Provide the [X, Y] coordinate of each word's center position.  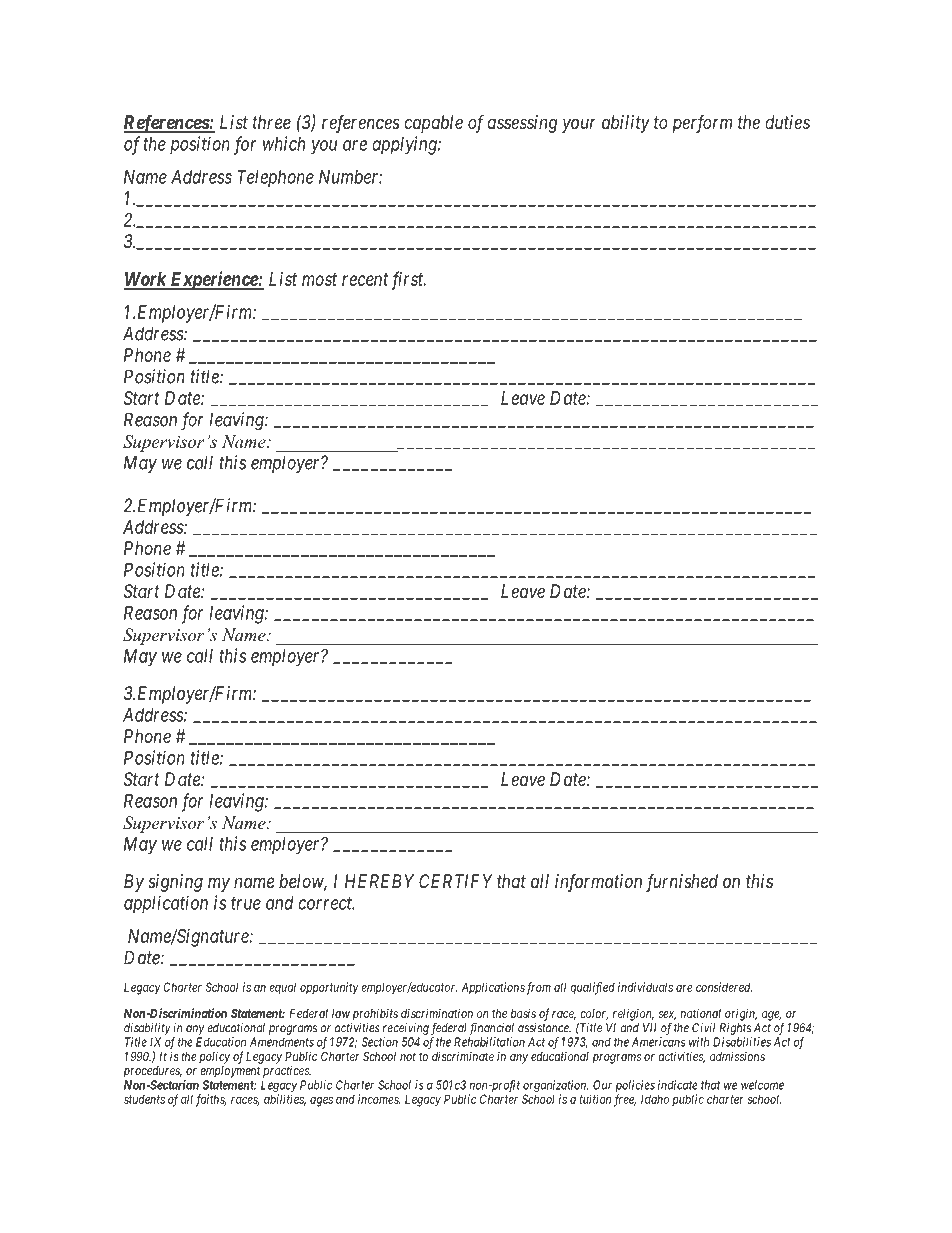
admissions [737, 1056]
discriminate [463, 1056]
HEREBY [379, 881]
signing [175, 883]
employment [230, 1072]
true [246, 903]
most [319, 279]
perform [702, 124]
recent [365, 279]
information [598, 883]
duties [787, 122]
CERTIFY [456, 881]
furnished [682, 883]
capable [433, 124]
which [284, 143]
